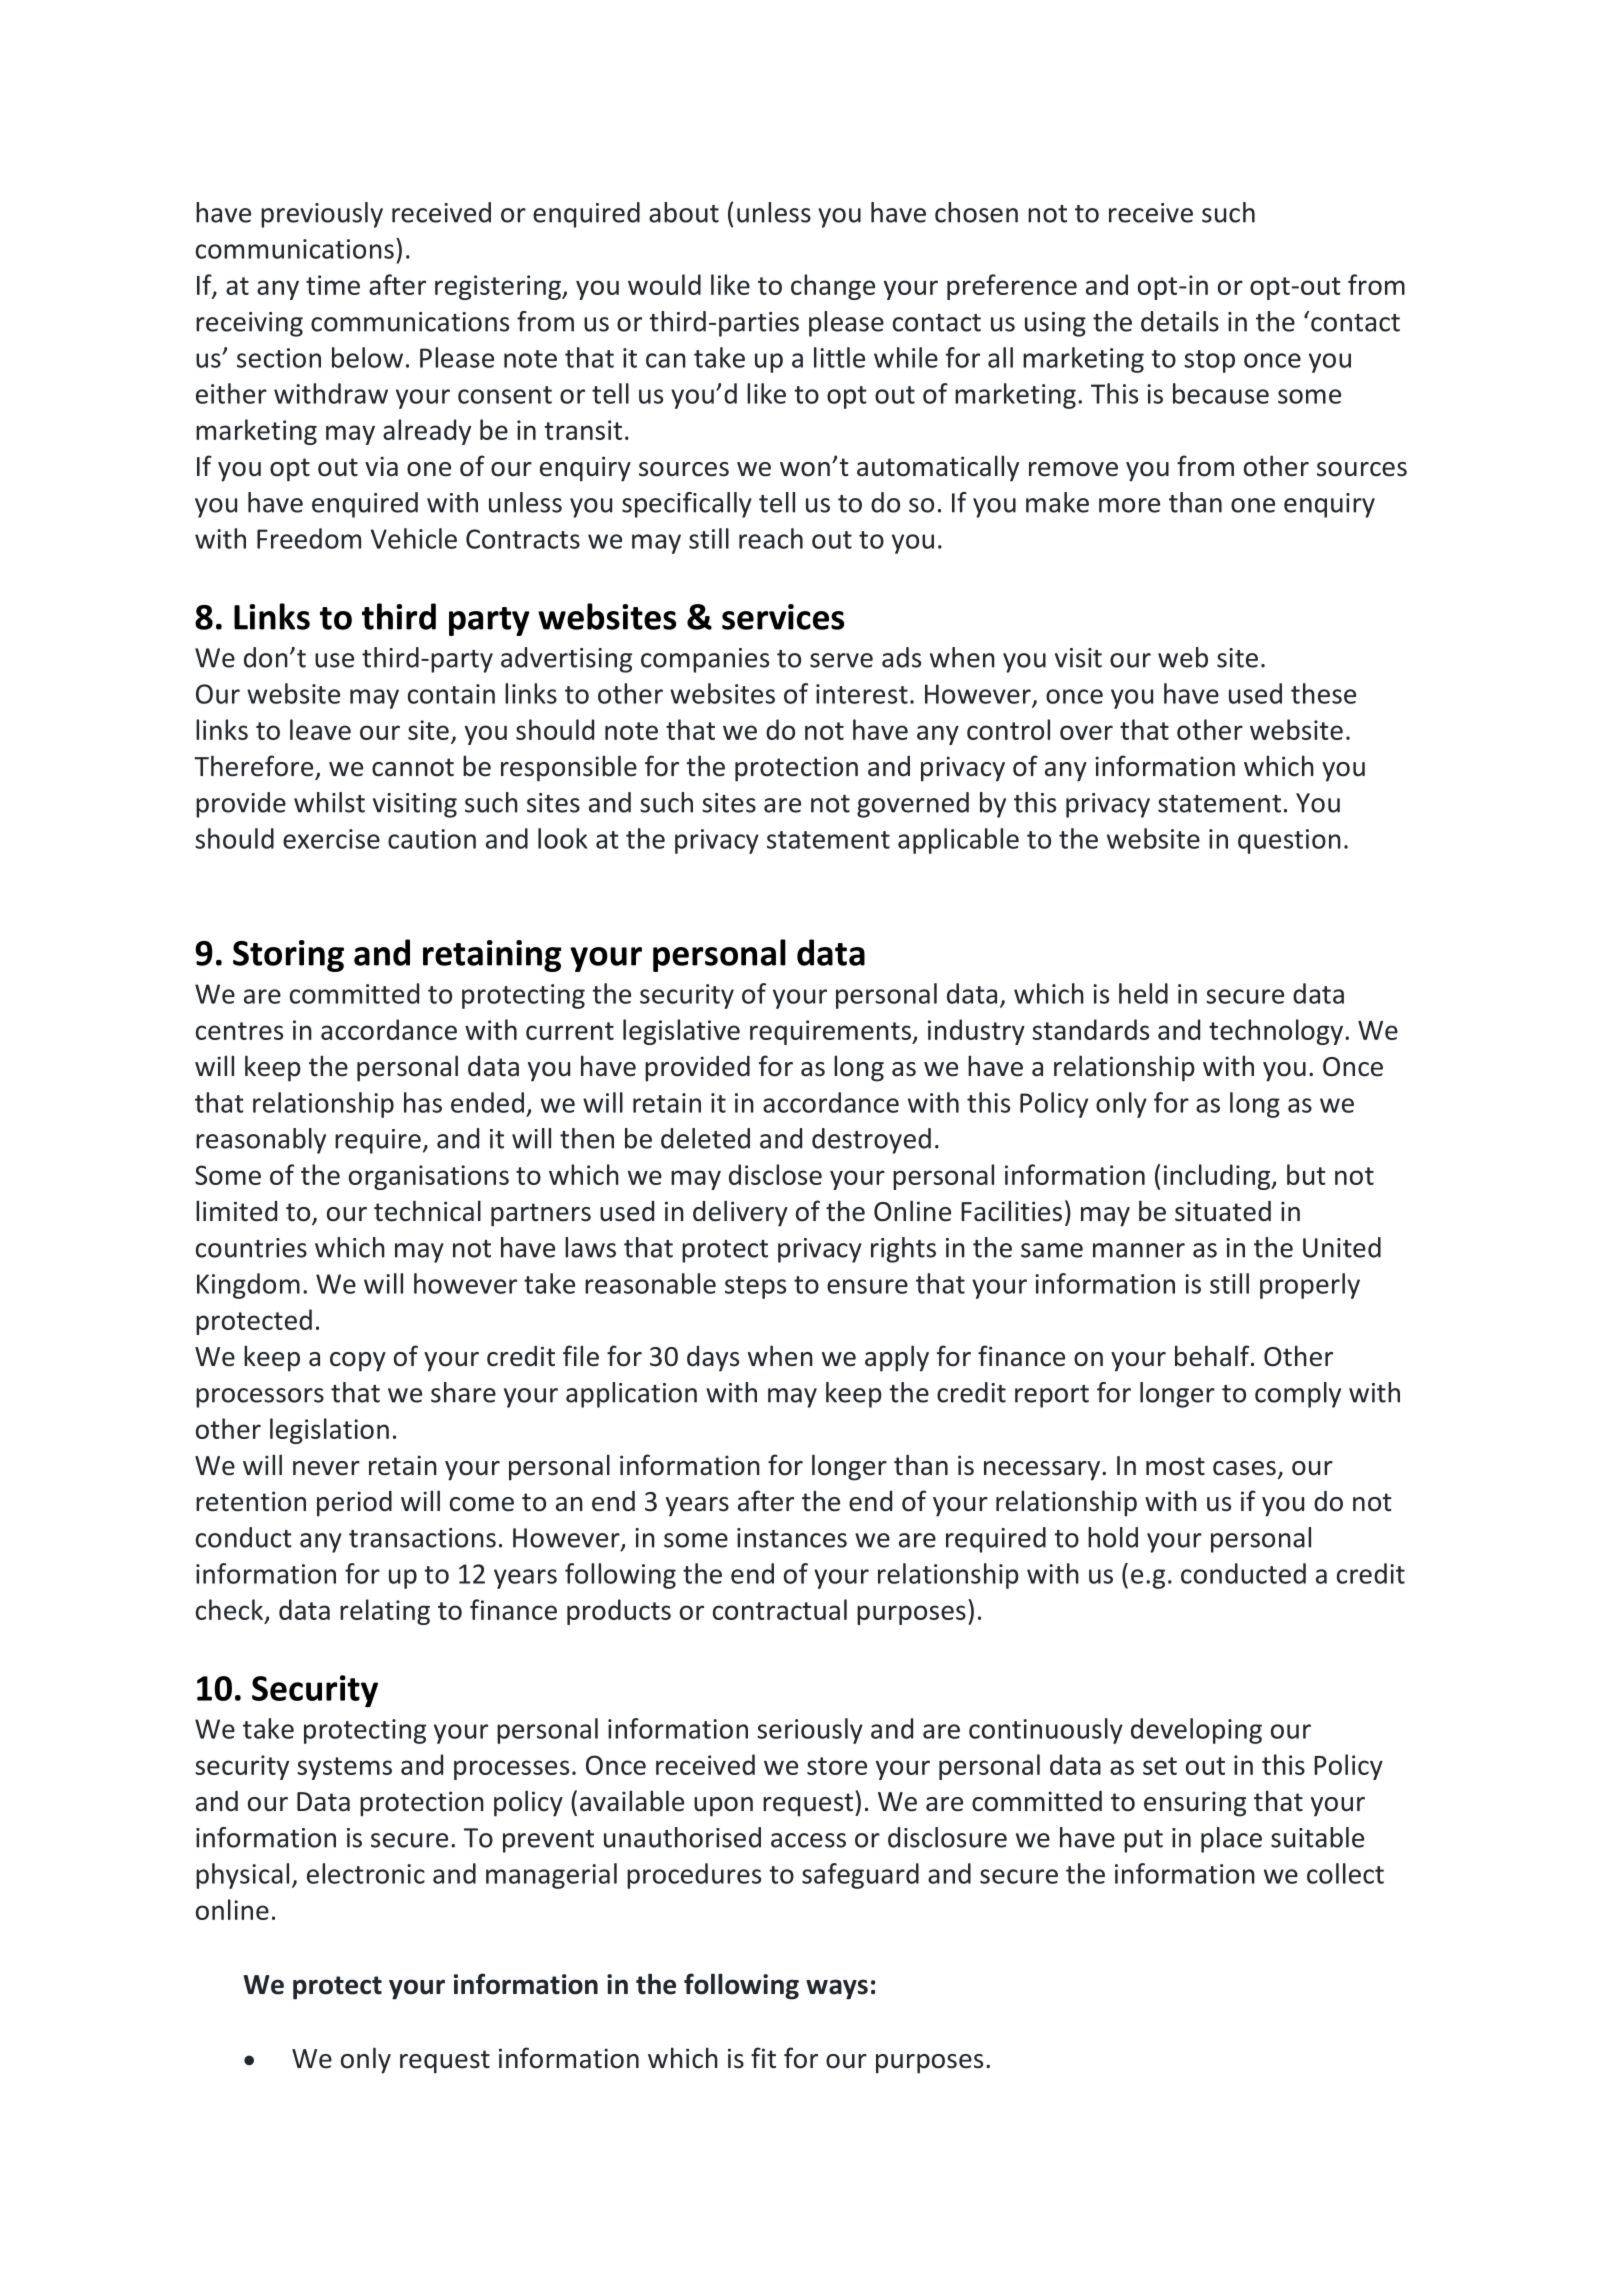  Describe the element at coordinates (1180, 321) in the screenshot. I see `details` at that location.
